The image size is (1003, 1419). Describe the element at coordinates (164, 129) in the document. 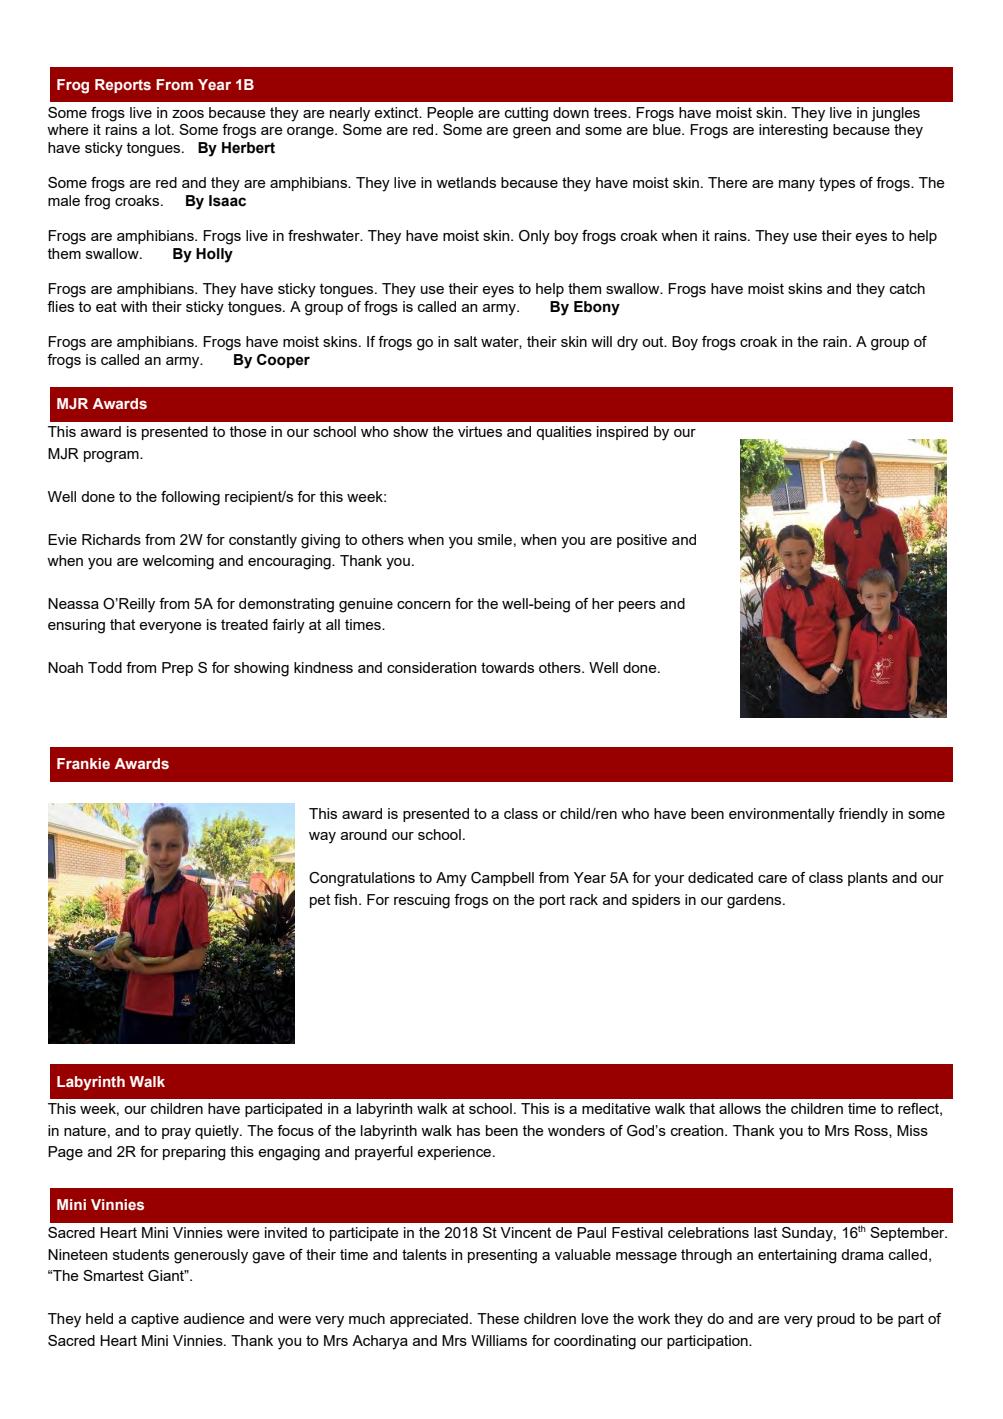

I see `lot` at that location.
